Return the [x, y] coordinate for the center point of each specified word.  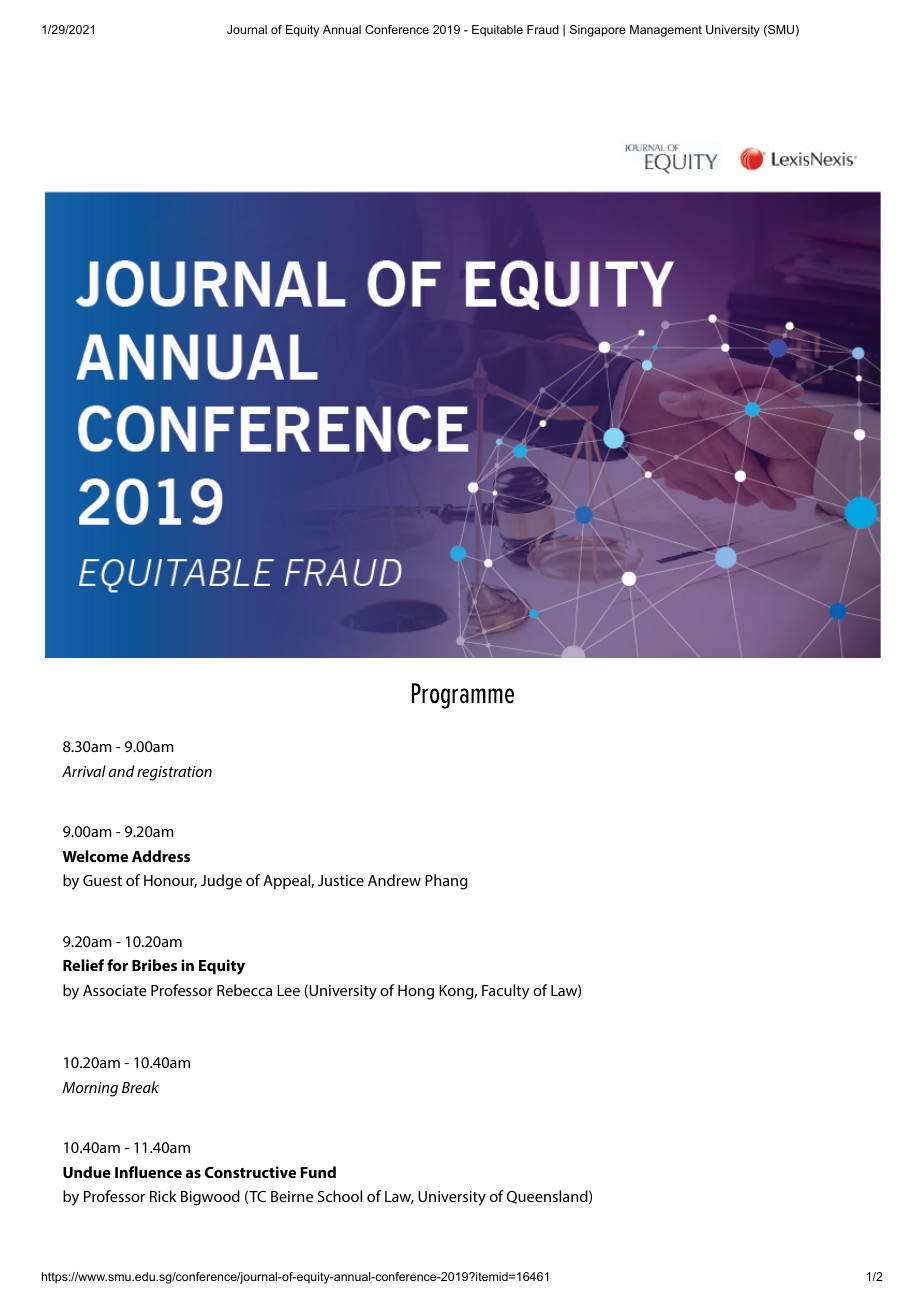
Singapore [598, 31]
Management [666, 31]
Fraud [543, 29]
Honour [170, 881]
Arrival [84, 771]
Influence [148, 1172]
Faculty [505, 992]
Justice [341, 880]
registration [174, 773]
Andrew [394, 880]
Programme [463, 696]
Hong [416, 992]
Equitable [497, 31]
